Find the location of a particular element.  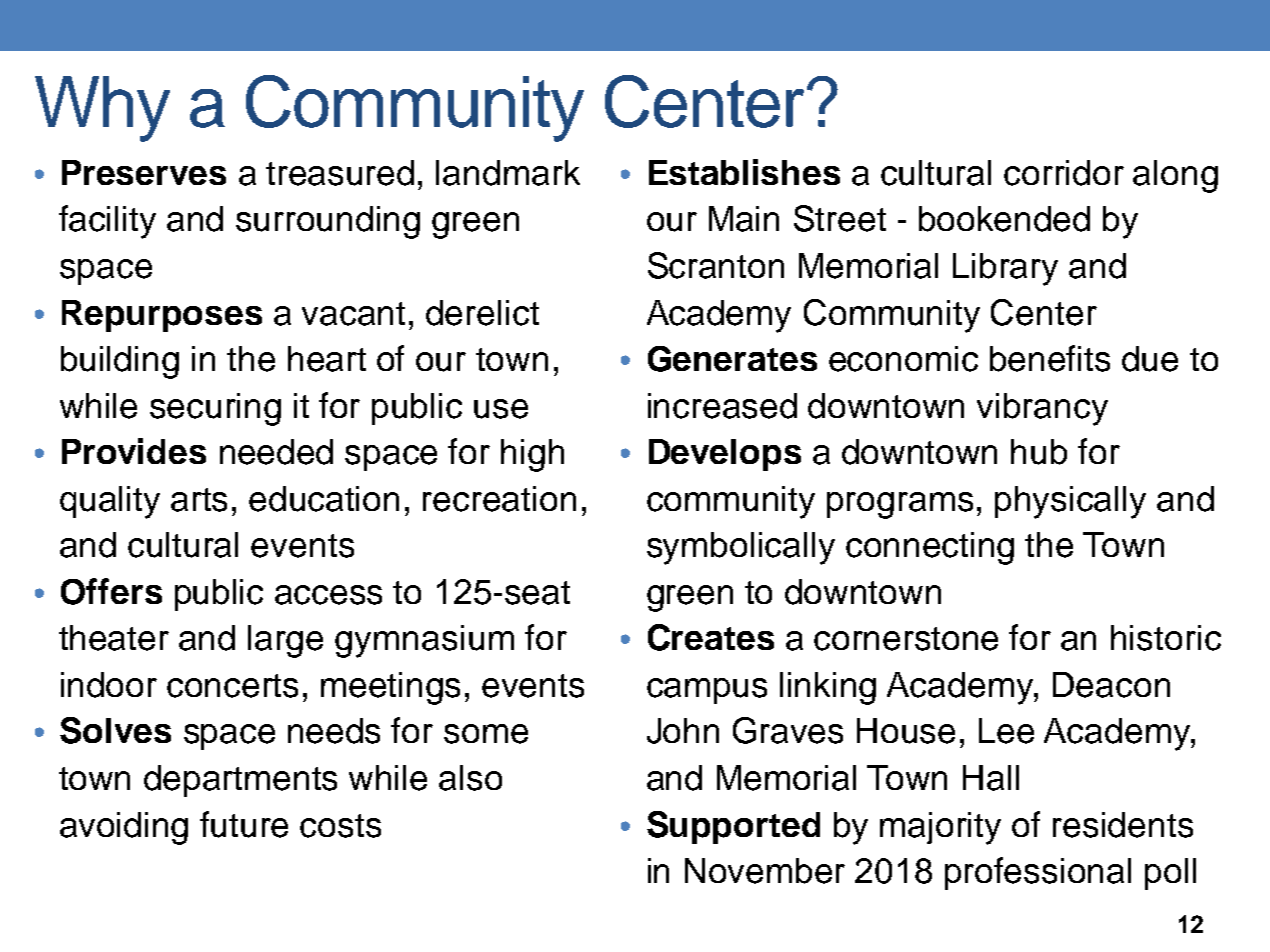

Generates is located at coordinates (732, 359).
